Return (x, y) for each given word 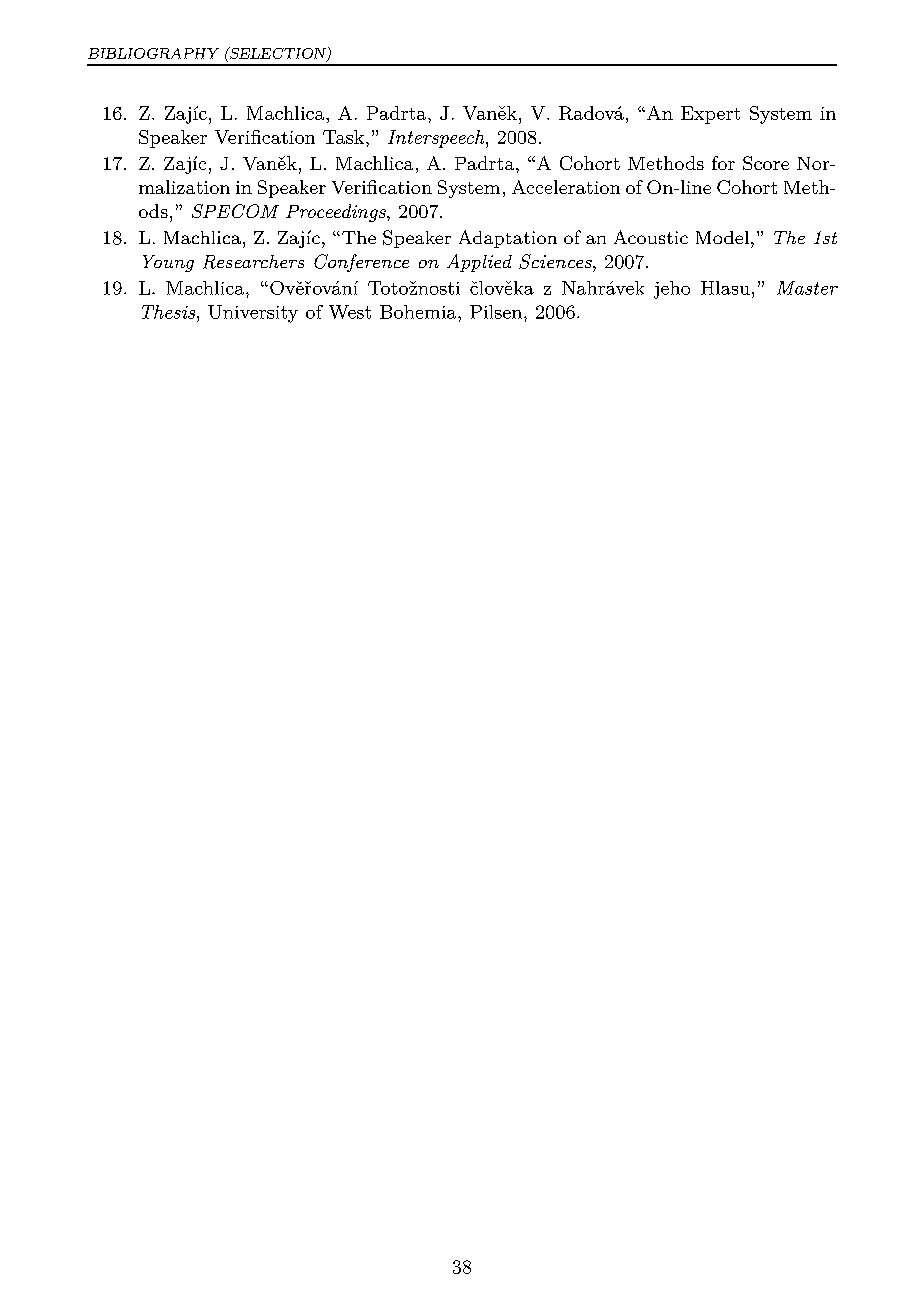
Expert (710, 115)
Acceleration (566, 187)
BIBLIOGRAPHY (153, 53)
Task (343, 137)
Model (722, 237)
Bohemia (419, 312)
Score (766, 163)
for (723, 163)
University (253, 314)
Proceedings (337, 213)
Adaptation (508, 239)
